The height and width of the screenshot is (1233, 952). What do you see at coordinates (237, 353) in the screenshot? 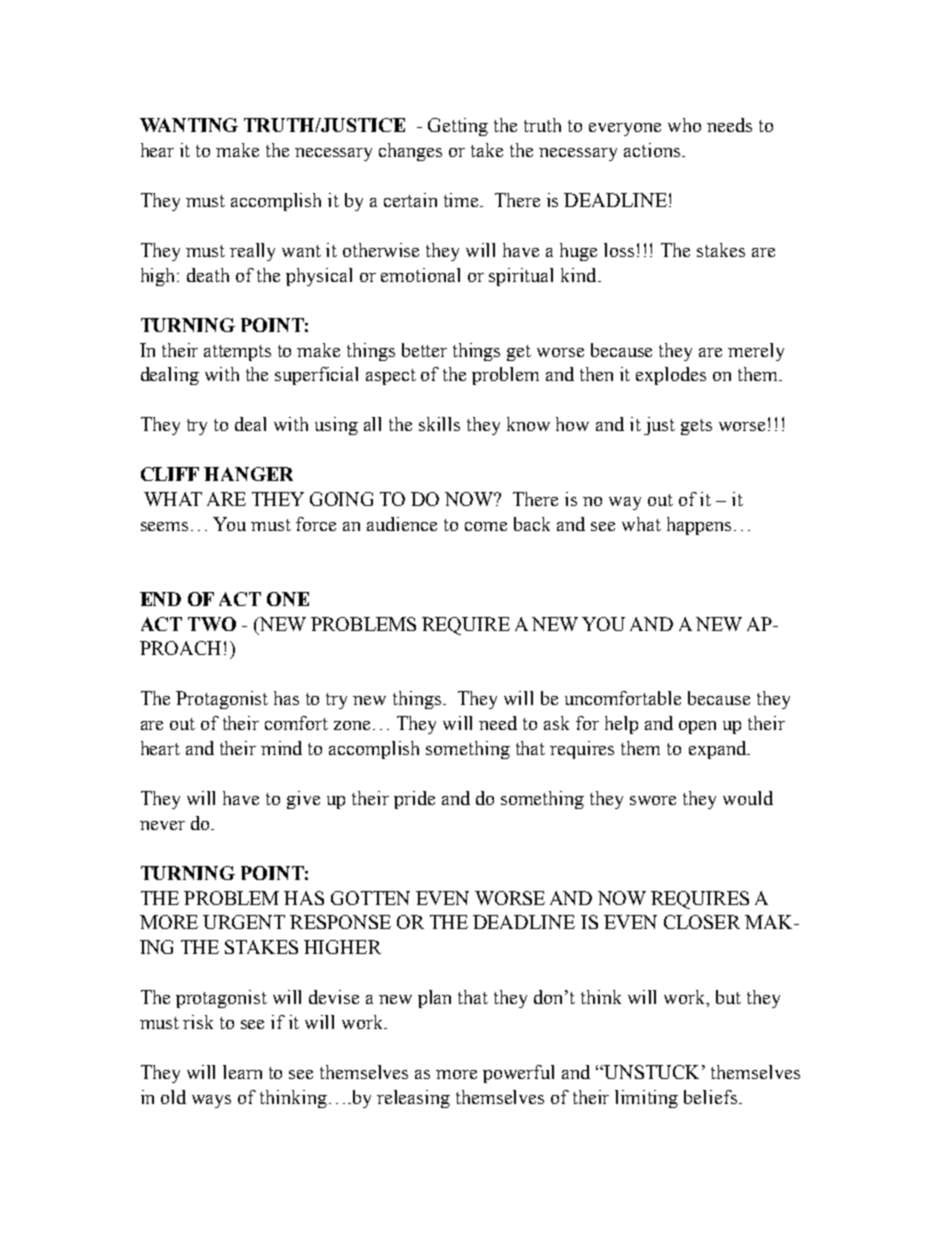
I see `attempts` at bounding box center [237, 353].
